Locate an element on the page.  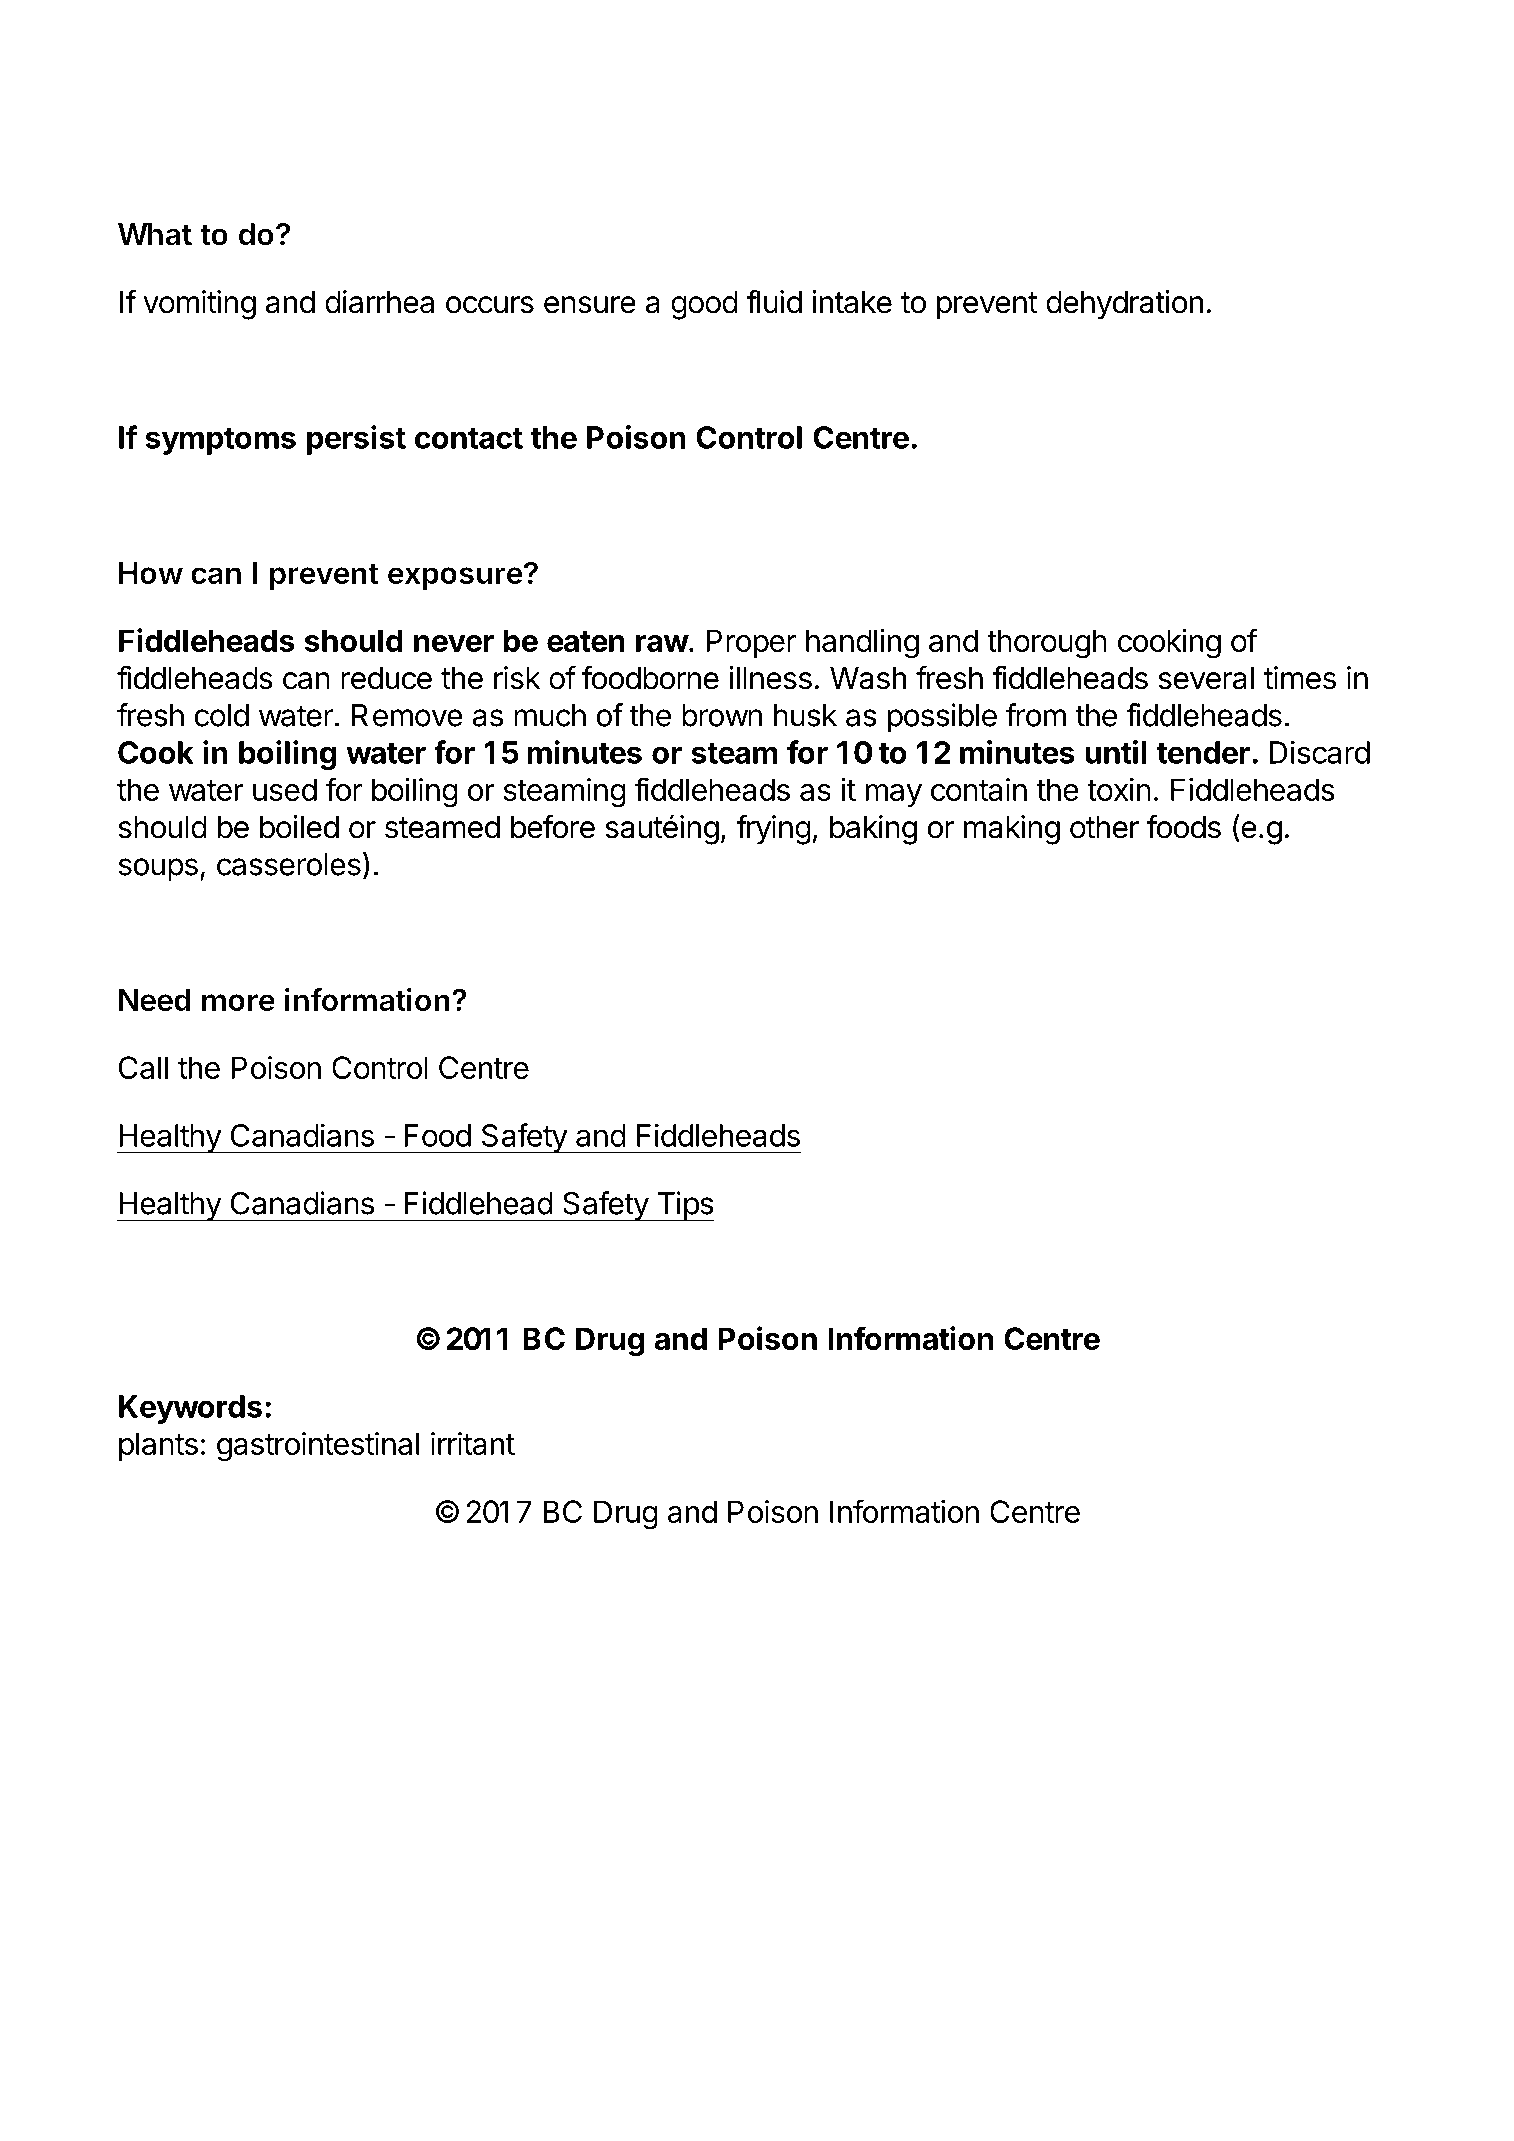
gastrointestinal is located at coordinates (318, 1447).
